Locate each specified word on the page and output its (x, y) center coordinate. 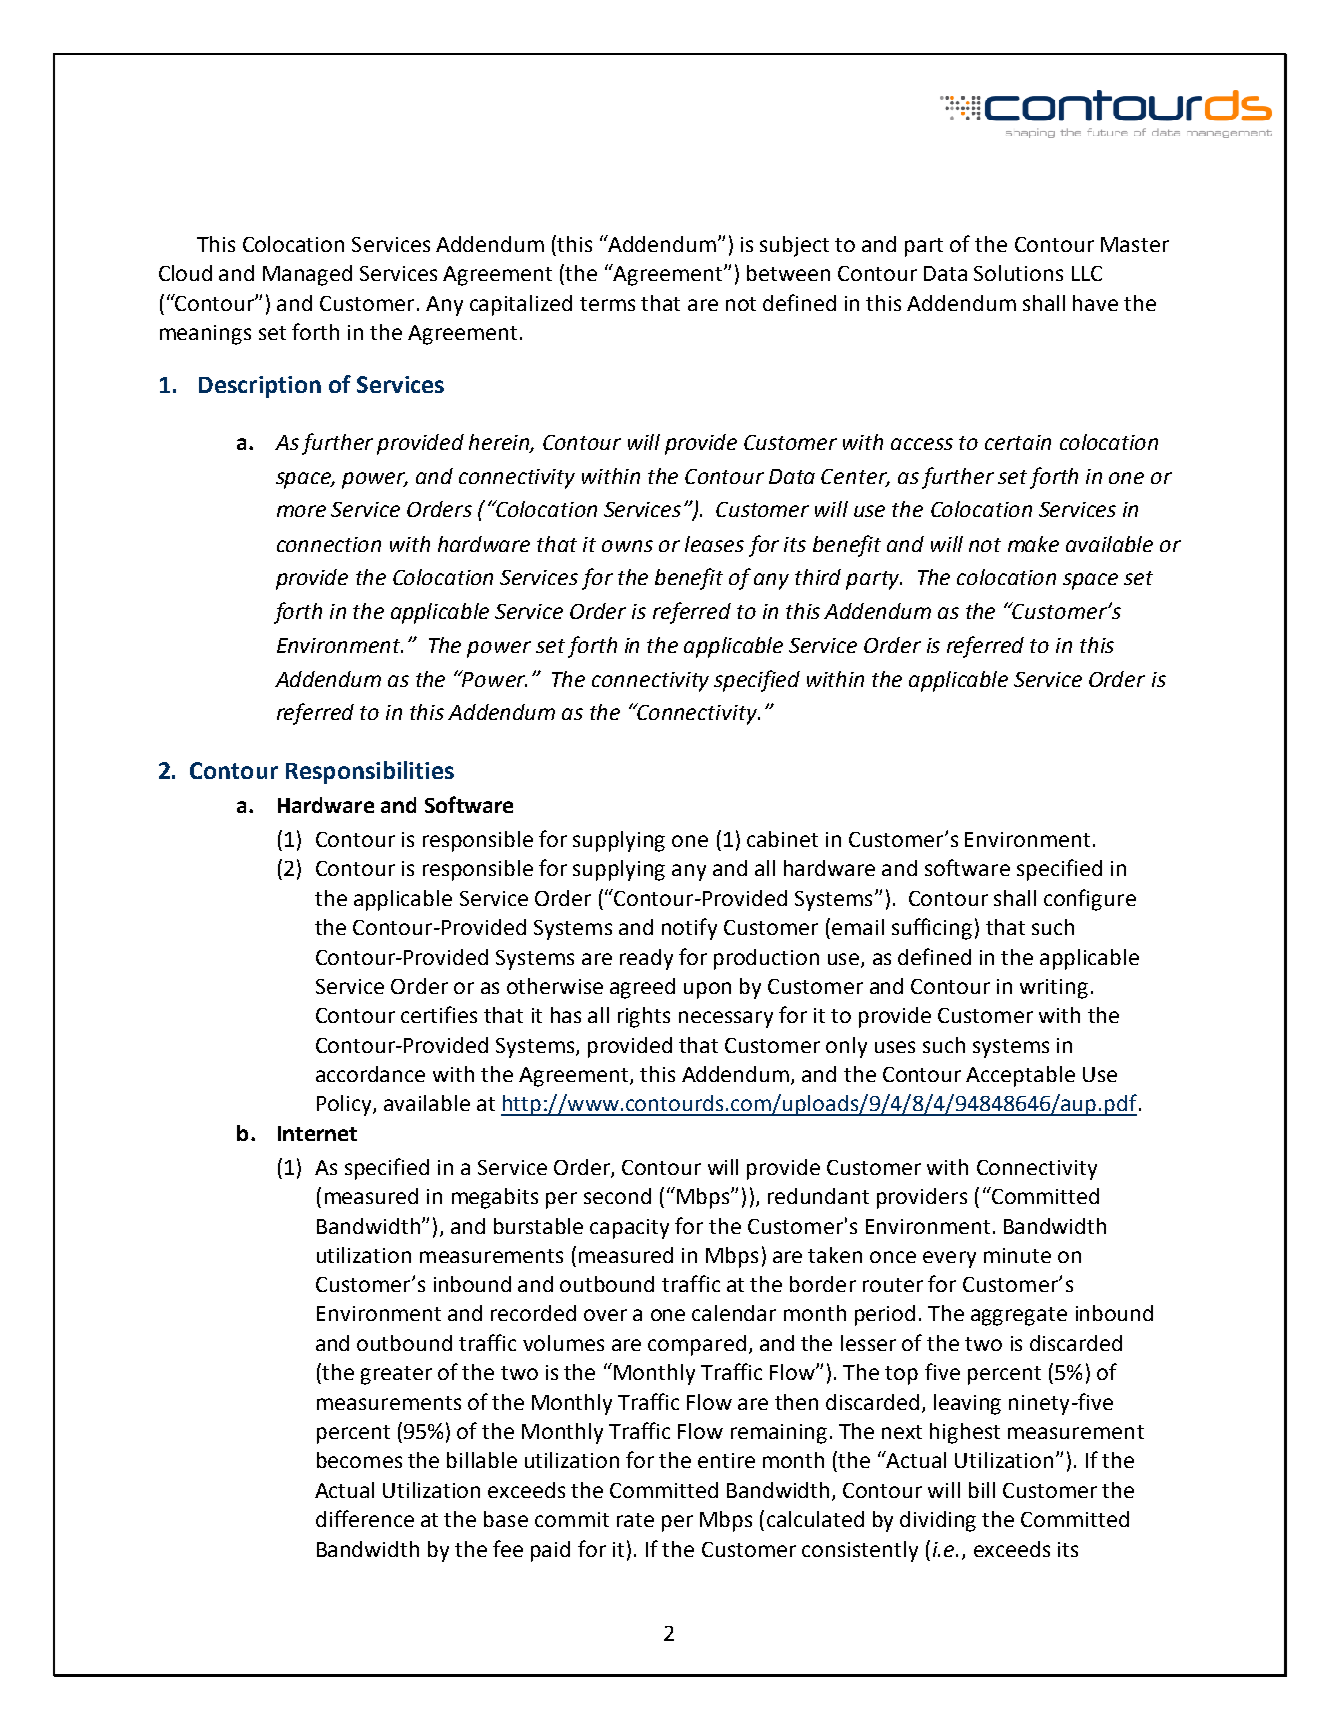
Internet (317, 1133)
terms (607, 304)
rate (635, 1520)
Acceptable (1020, 1076)
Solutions (1018, 273)
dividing (938, 1521)
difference (365, 1518)
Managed (307, 275)
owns (627, 546)
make (1033, 544)
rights (644, 1017)
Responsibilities (370, 772)
